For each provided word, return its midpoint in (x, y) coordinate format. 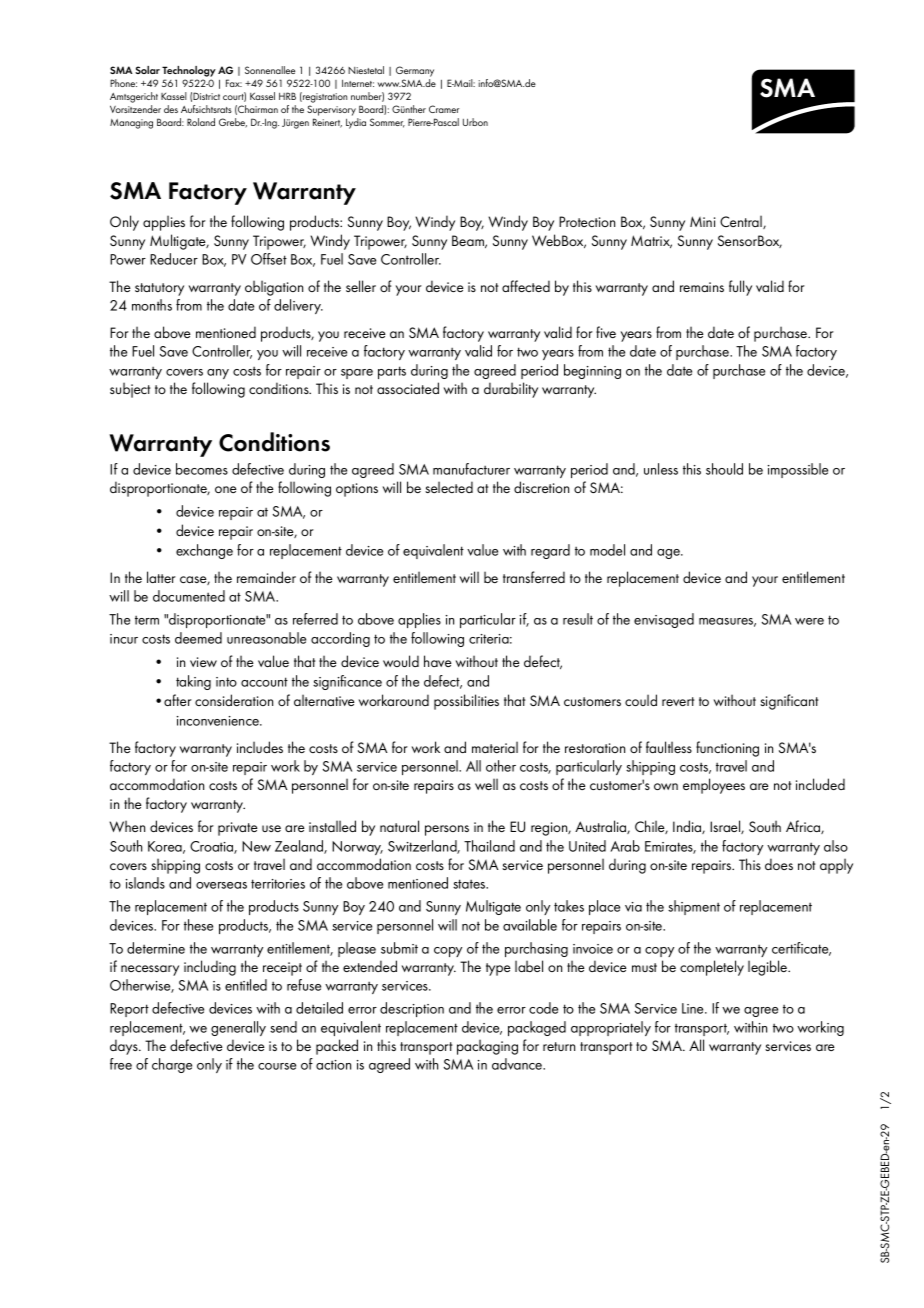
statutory (159, 289)
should (724, 469)
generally (238, 1028)
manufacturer (471, 469)
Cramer (444, 109)
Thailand (489, 846)
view (203, 662)
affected (526, 286)
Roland (201, 122)
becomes (202, 469)
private (238, 829)
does (779, 864)
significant (789, 702)
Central (742, 222)
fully (740, 288)
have (438, 661)
